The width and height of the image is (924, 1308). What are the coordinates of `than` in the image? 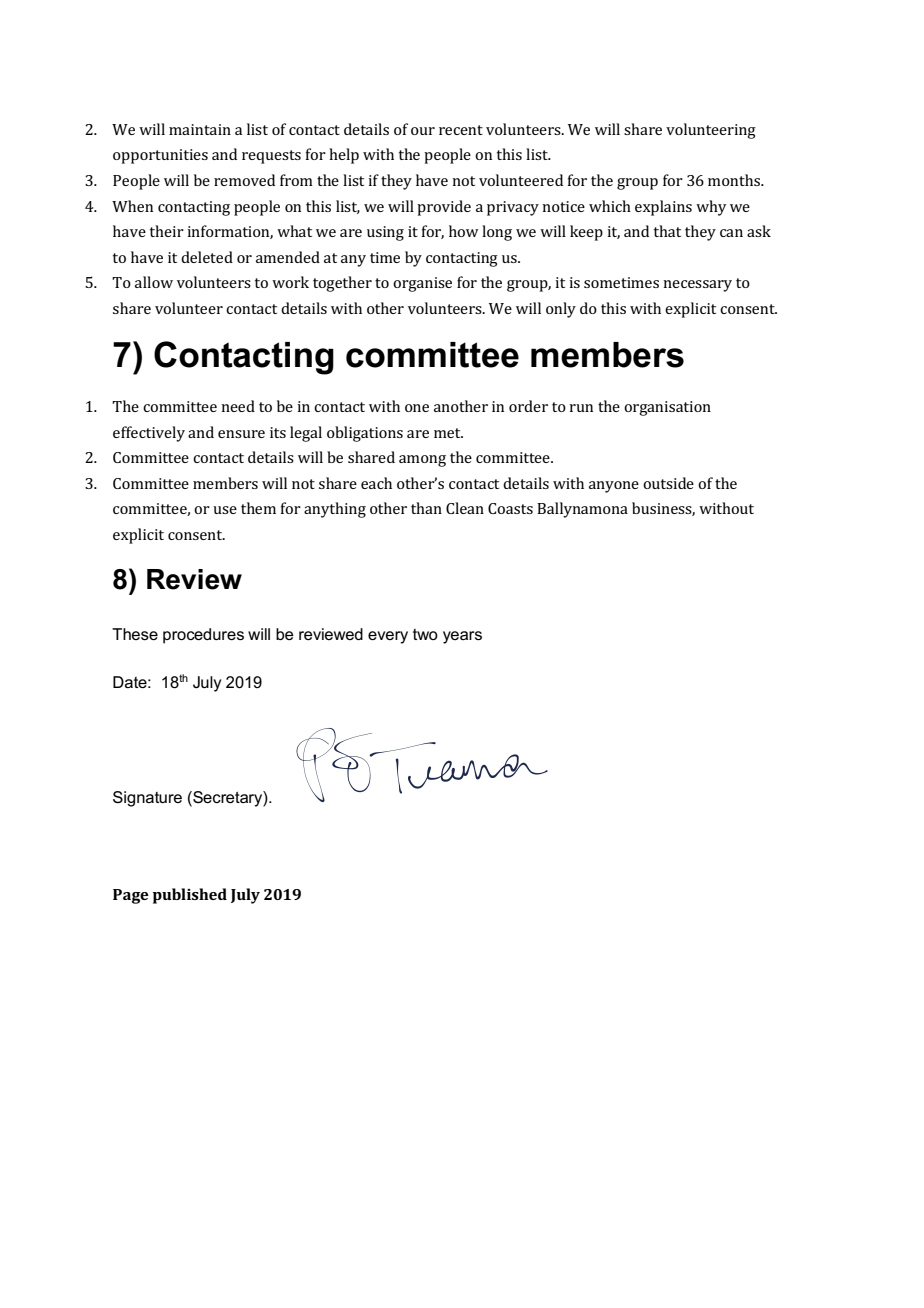 It's located at (426, 508).
